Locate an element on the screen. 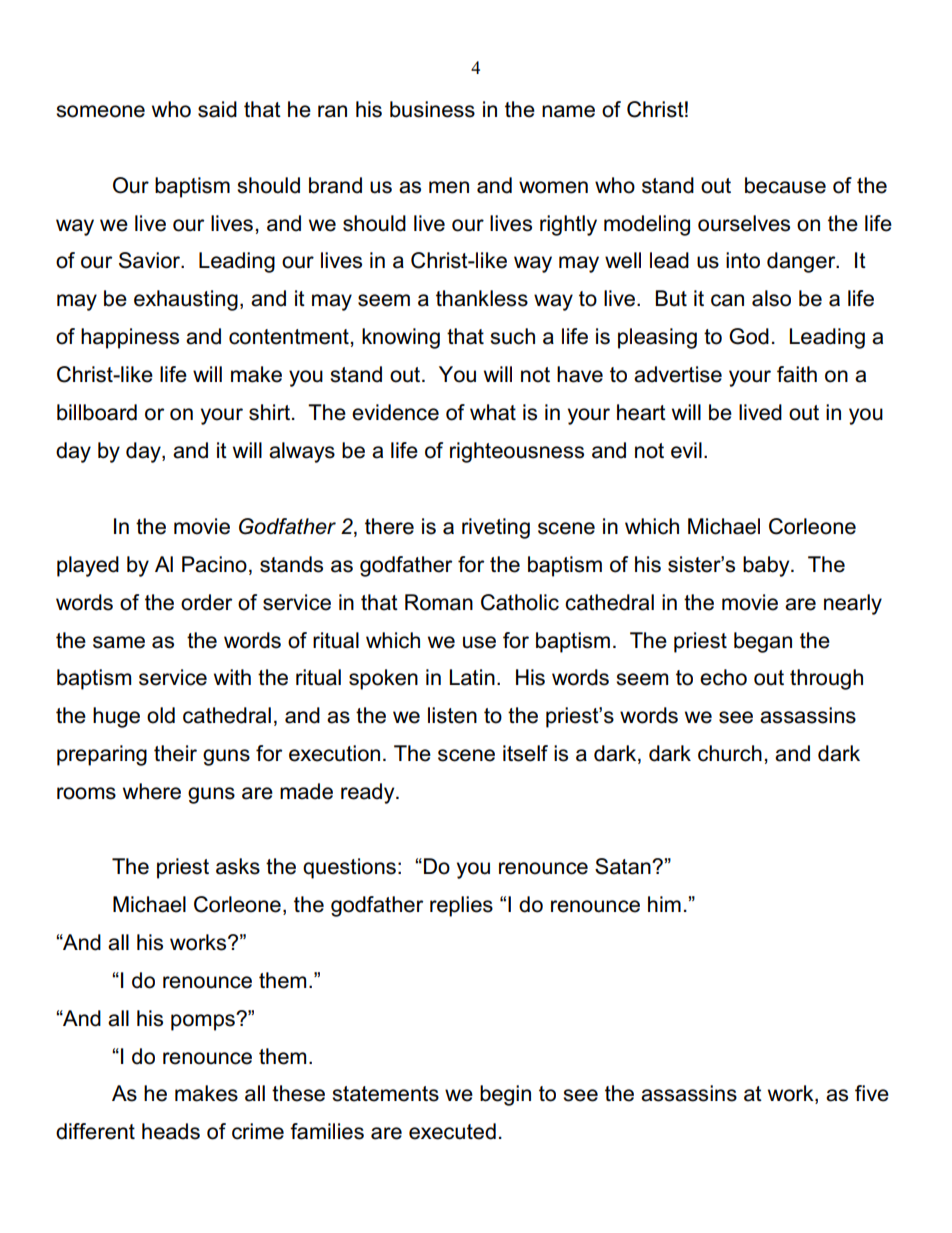  said is located at coordinates (217, 109).
